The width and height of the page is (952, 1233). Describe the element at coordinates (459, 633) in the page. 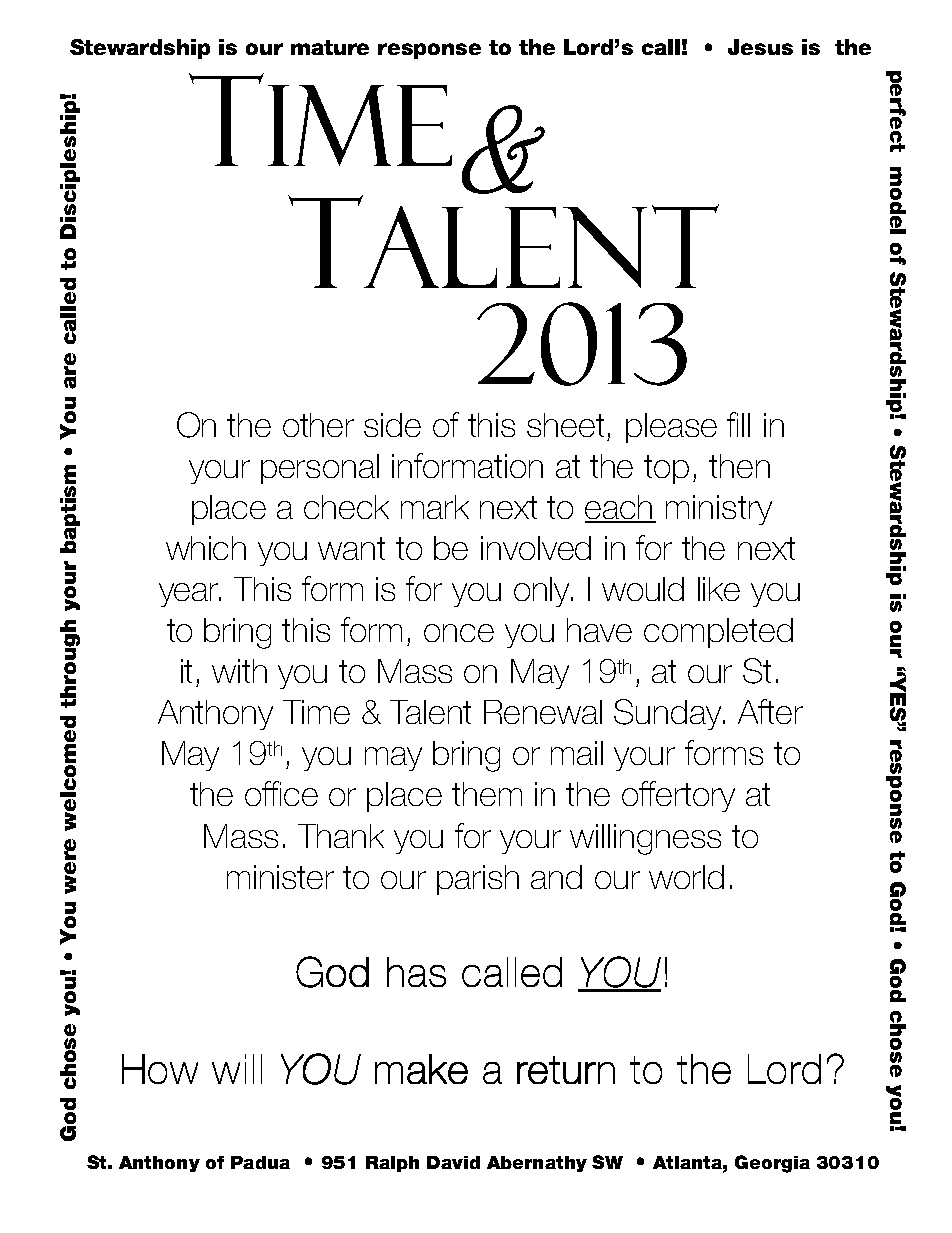

I see `once` at that location.
